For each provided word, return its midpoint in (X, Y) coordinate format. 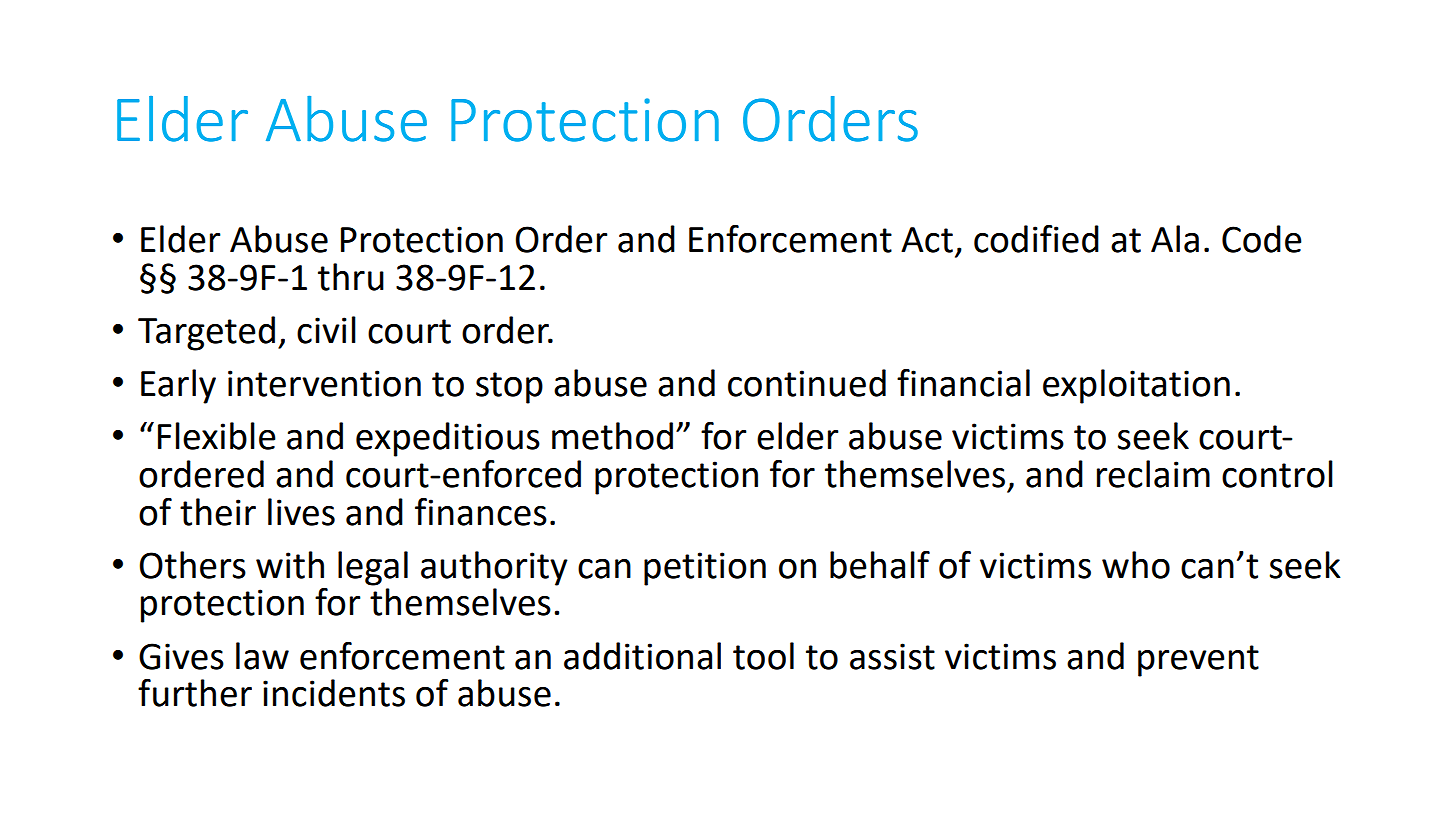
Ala (1175, 239)
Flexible (217, 436)
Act (927, 240)
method (612, 436)
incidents (334, 693)
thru (351, 277)
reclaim (1153, 474)
